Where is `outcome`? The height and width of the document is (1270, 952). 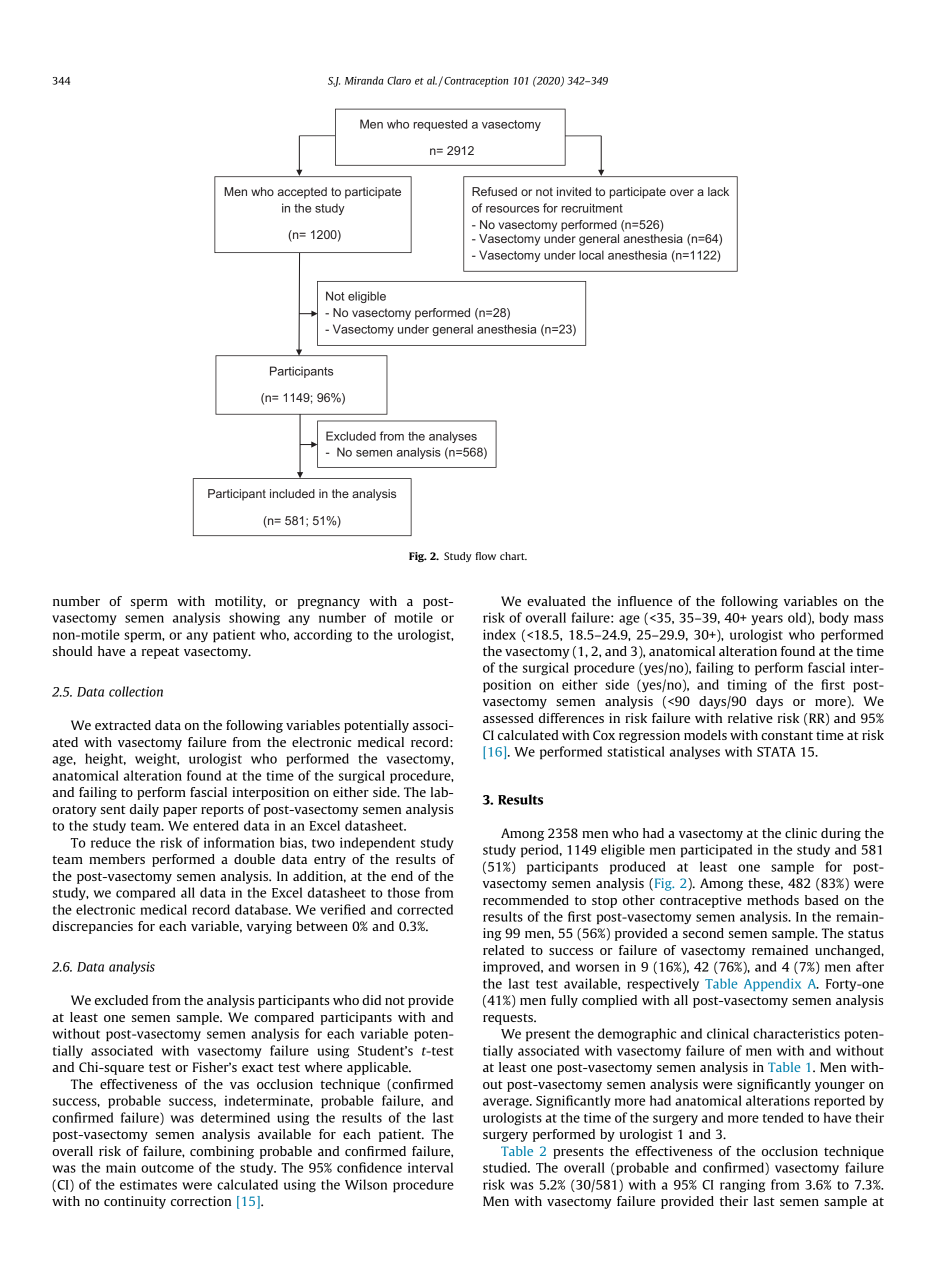 outcome is located at coordinates (167, 1168).
